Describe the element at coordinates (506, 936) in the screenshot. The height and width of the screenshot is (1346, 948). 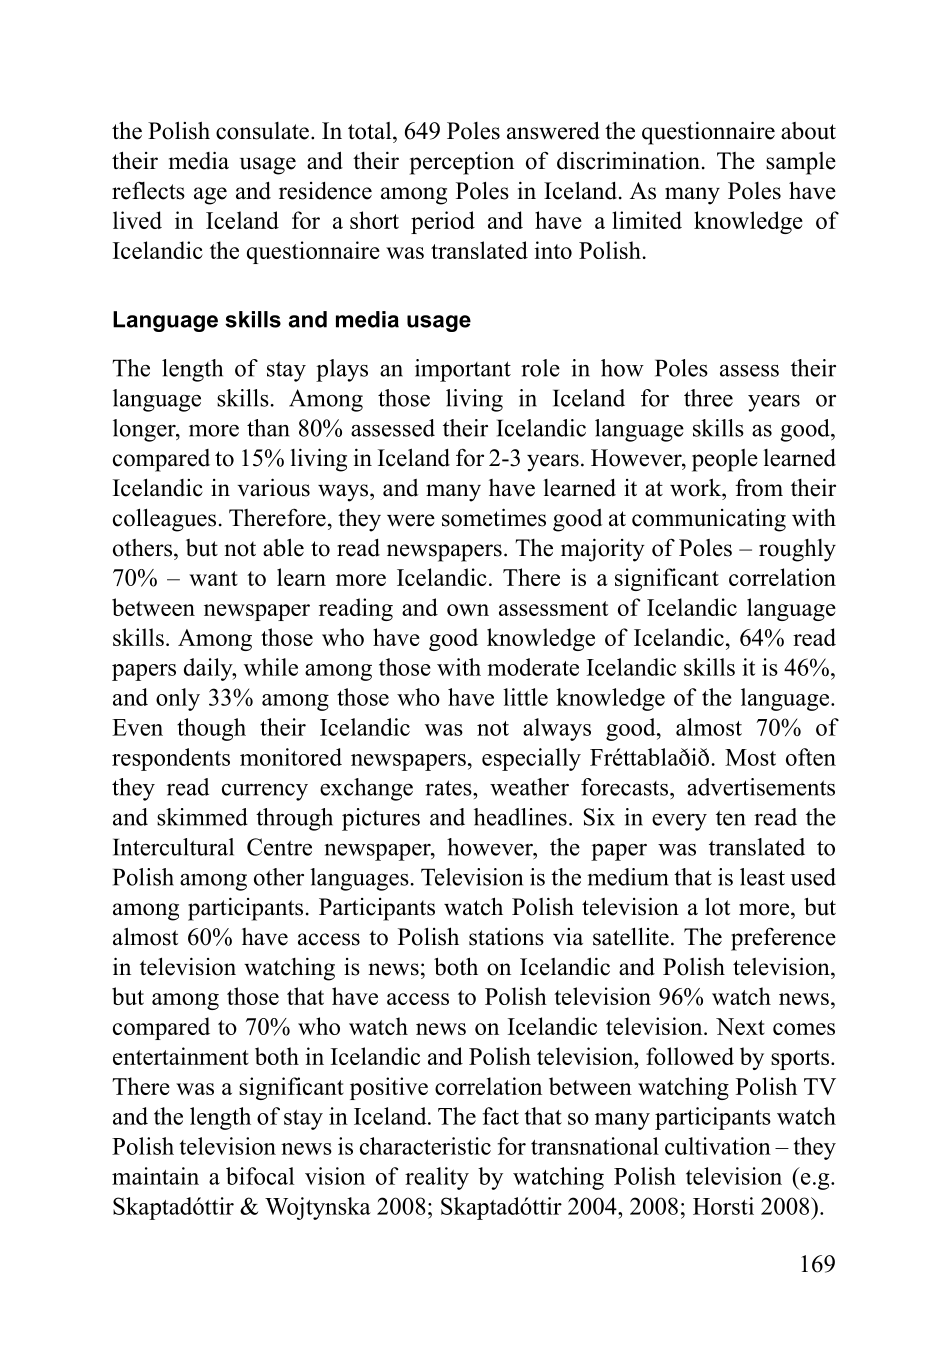
I see `stations` at that location.
